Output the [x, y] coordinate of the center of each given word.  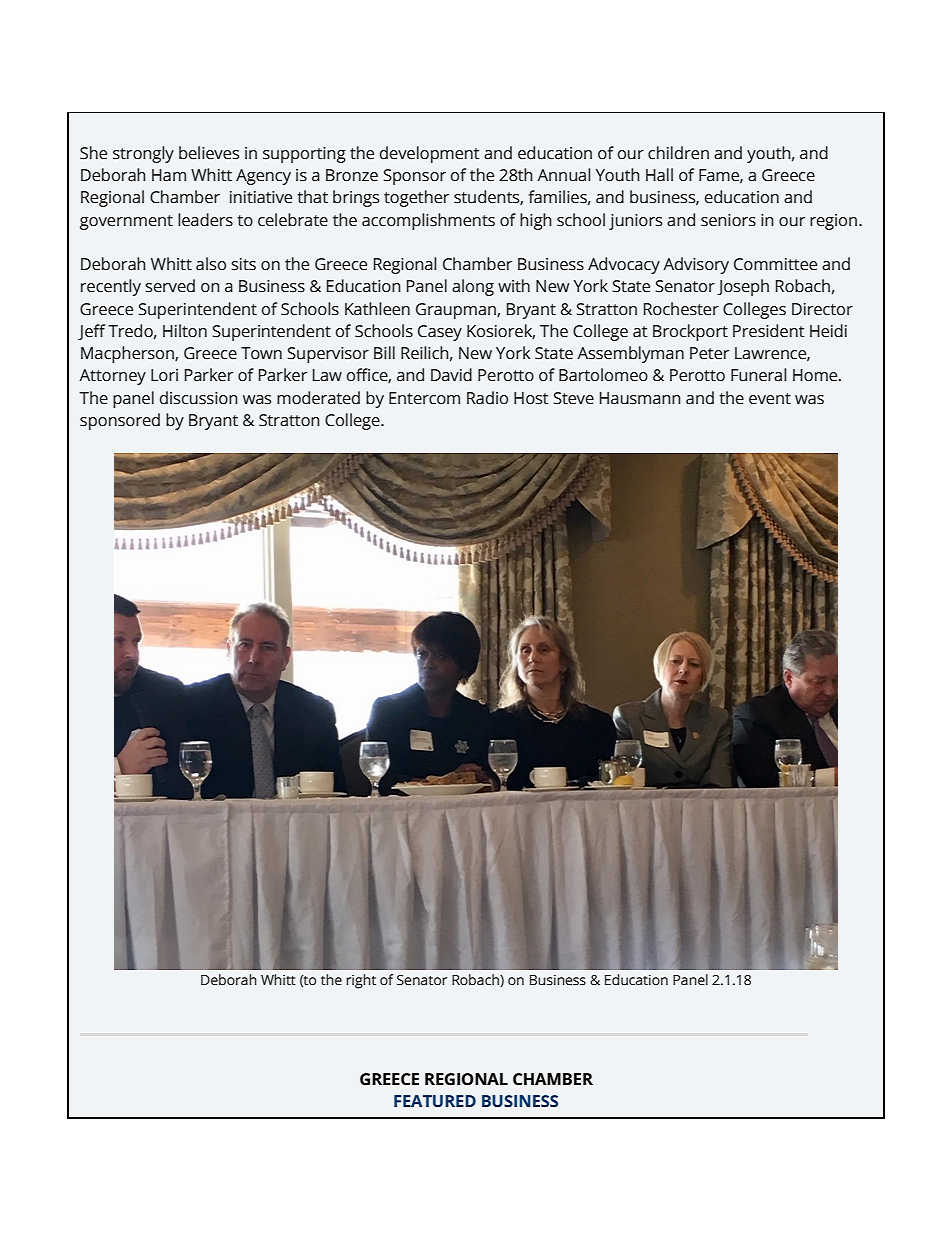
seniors [728, 220]
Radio [487, 398]
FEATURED [435, 1101]
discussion [199, 398]
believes [209, 153]
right [361, 981]
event [770, 399]
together [416, 198]
